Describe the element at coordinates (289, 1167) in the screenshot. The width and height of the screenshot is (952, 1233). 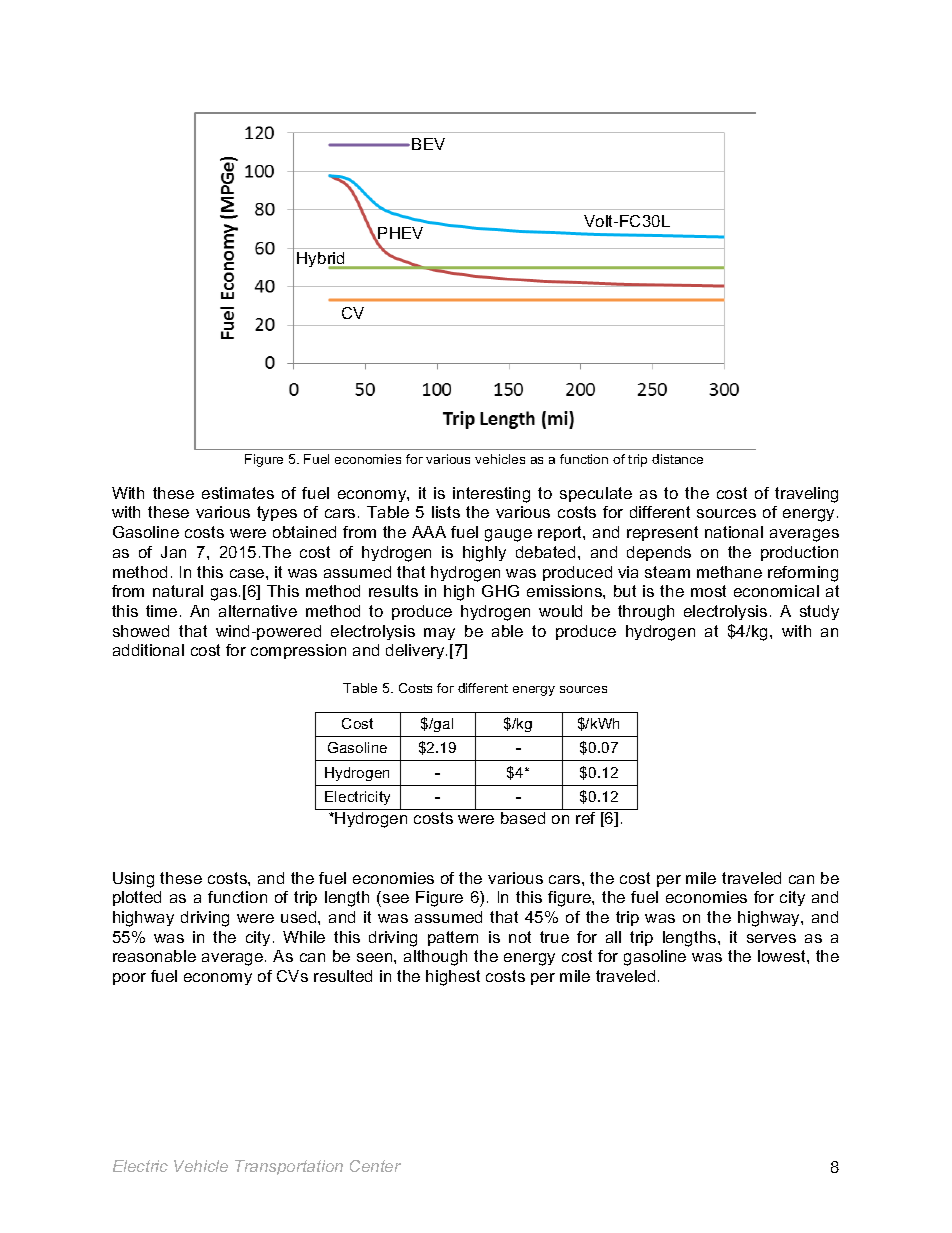
I see `Transportation` at that location.
